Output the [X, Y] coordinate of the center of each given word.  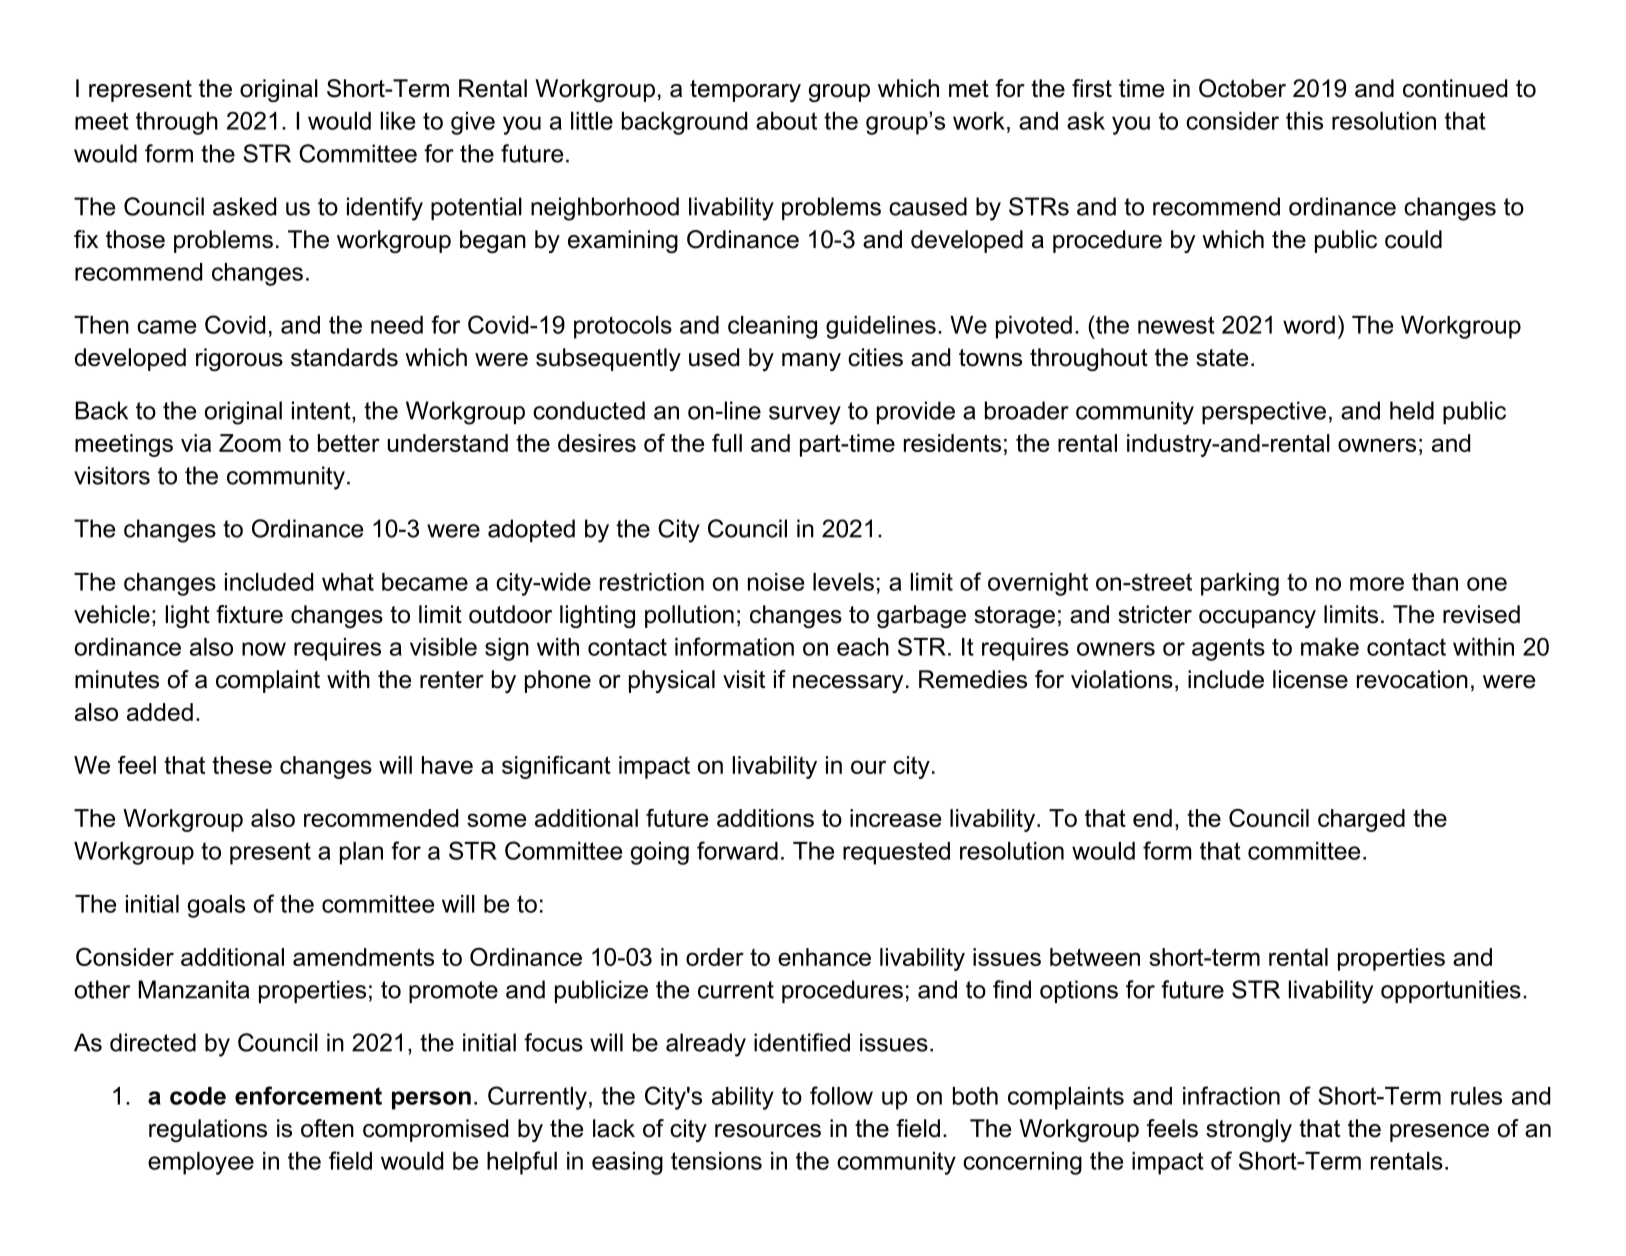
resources [768, 1131]
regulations [208, 1130]
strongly [1249, 1130]
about [786, 121]
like [398, 121]
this [1304, 121]
